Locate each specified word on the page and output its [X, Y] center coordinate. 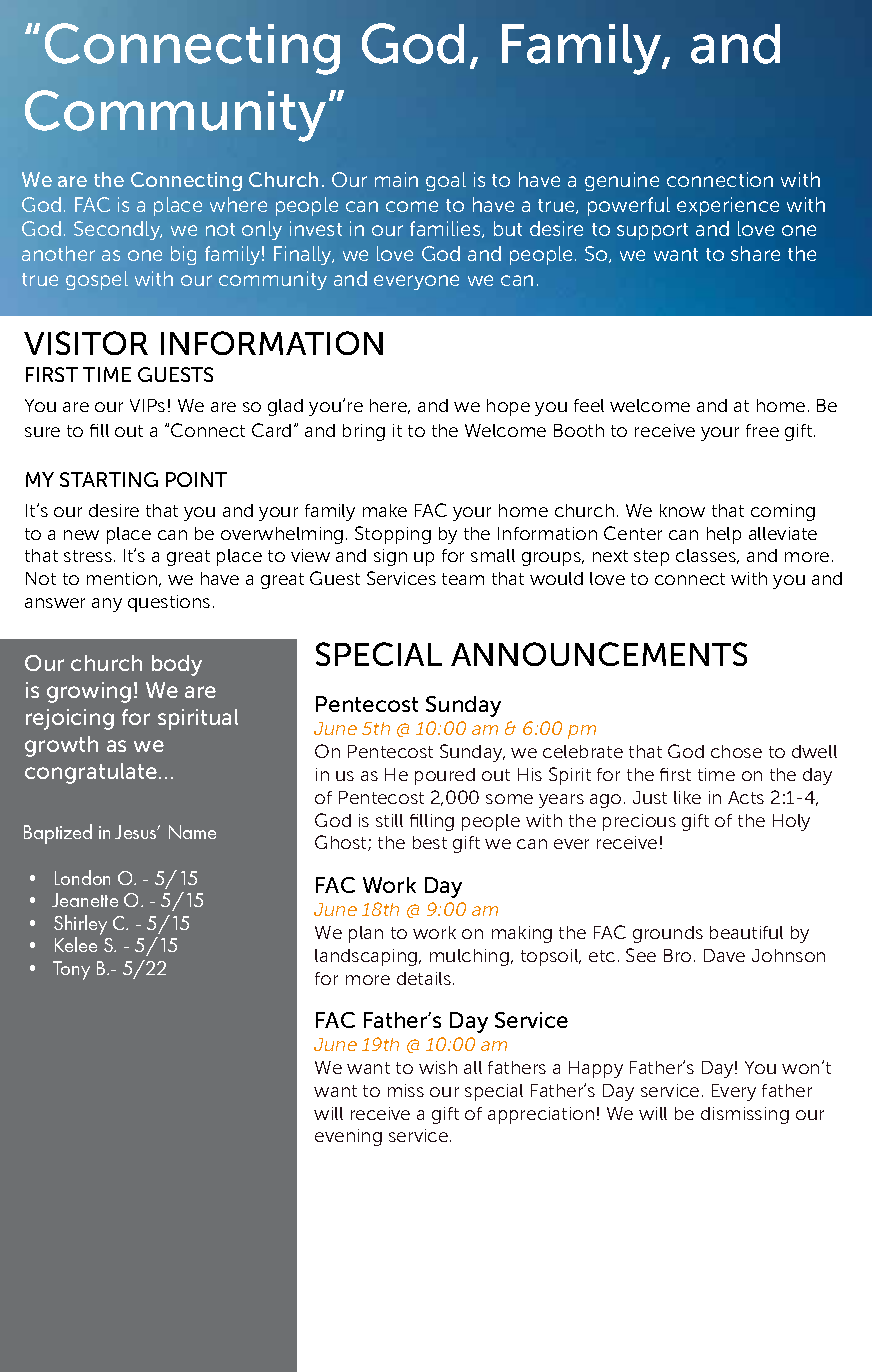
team [463, 579]
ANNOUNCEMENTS [599, 654]
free [762, 430]
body [177, 665]
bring [364, 432]
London [82, 877]
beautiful [746, 932]
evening [348, 1137]
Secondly [118, 230]
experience [728, 206]
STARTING [109, 479]
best [430, 842]
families [446, 229]
